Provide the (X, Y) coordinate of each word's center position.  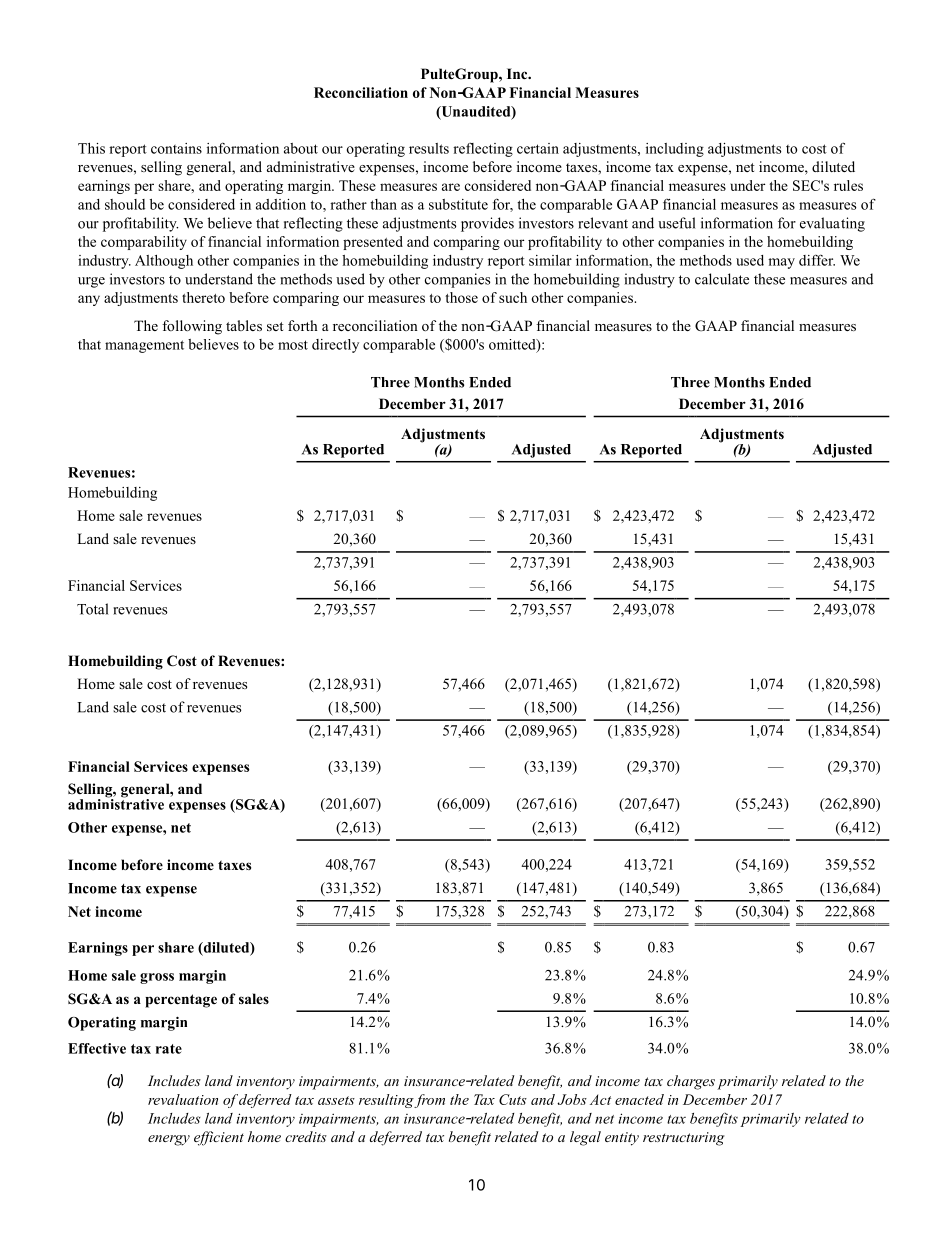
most (293, 345)
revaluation (183, 1099)
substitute (458, 204)
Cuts (513, 1099)
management (144, 346)
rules (848, 185)
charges (691, 1082)
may (781, 263)
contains (176, 148)
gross (157, 978)
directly (335, 346)
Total (92, 609)
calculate (722, 279)
